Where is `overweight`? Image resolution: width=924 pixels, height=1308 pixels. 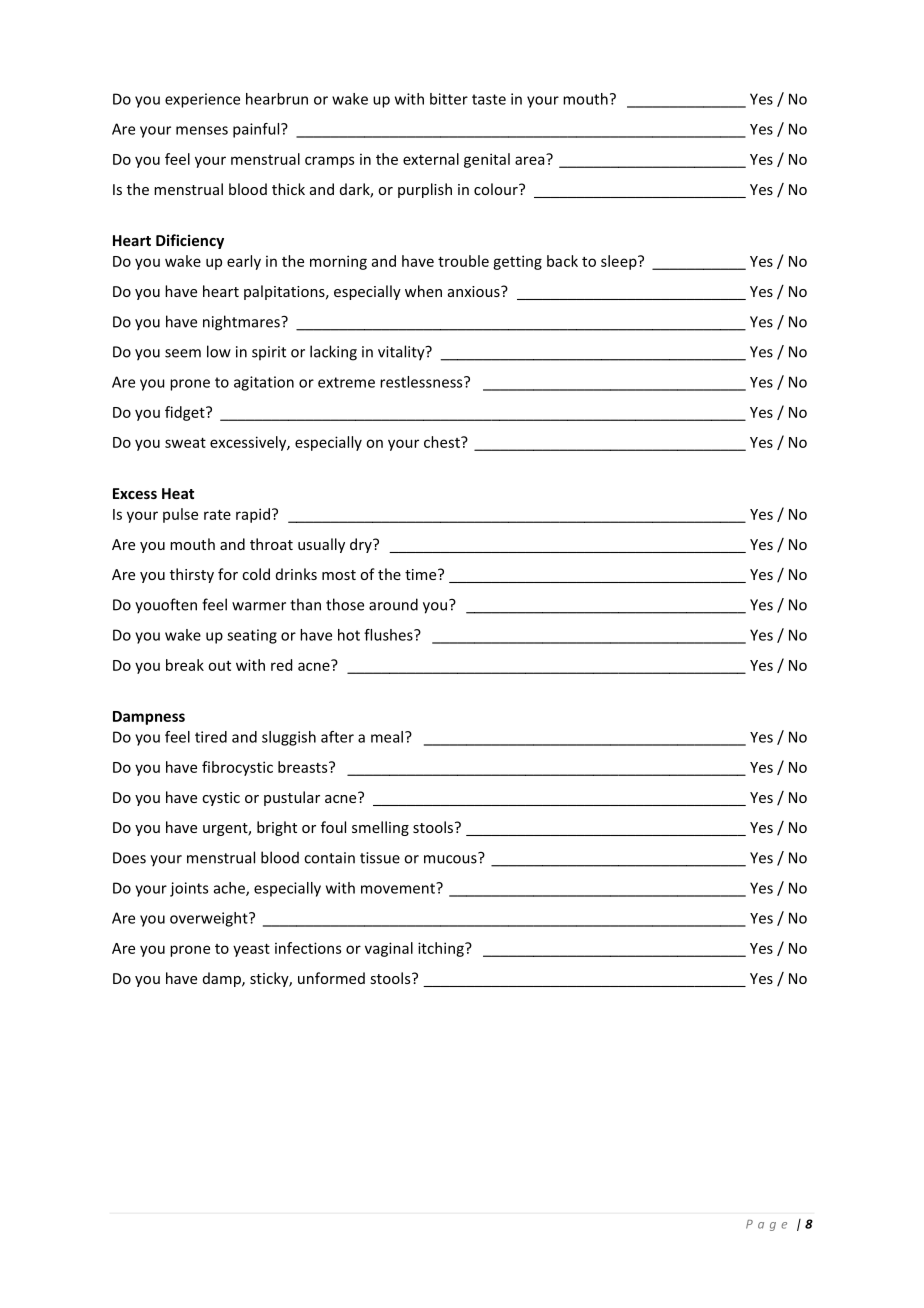 overweight is located at coordinates (210, 919).
